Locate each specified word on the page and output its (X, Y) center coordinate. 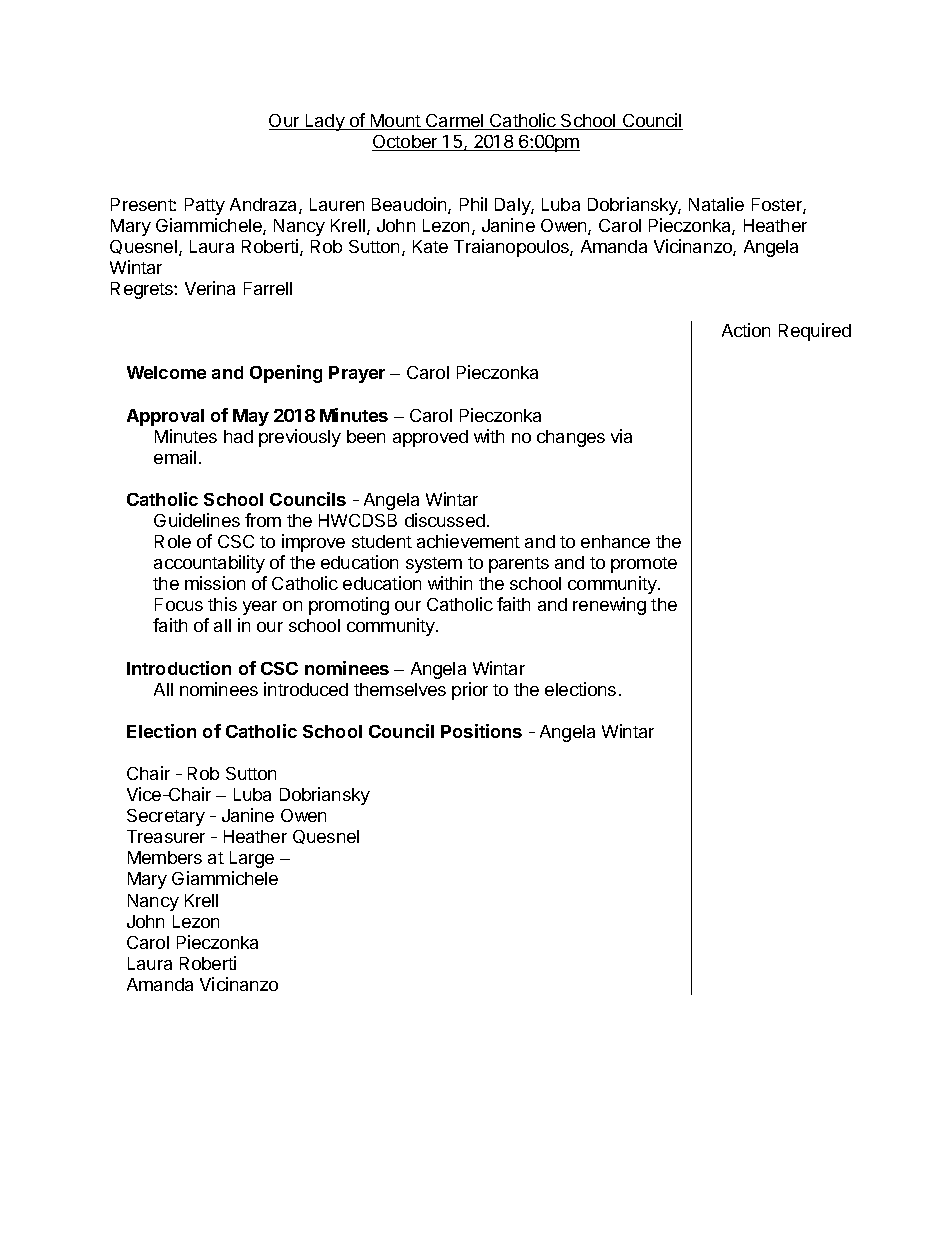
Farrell (268, 288)
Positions (481, 731)
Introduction (179, 668)
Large (252, 859)
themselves (400, 689)
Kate (430, 246)
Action (746, 330)
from (263, 520)
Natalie (716, 204)
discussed (445, 520)
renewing (609, 606)
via (621, 436)
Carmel (455, 122)
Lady (325, 122)
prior (470, 691)
